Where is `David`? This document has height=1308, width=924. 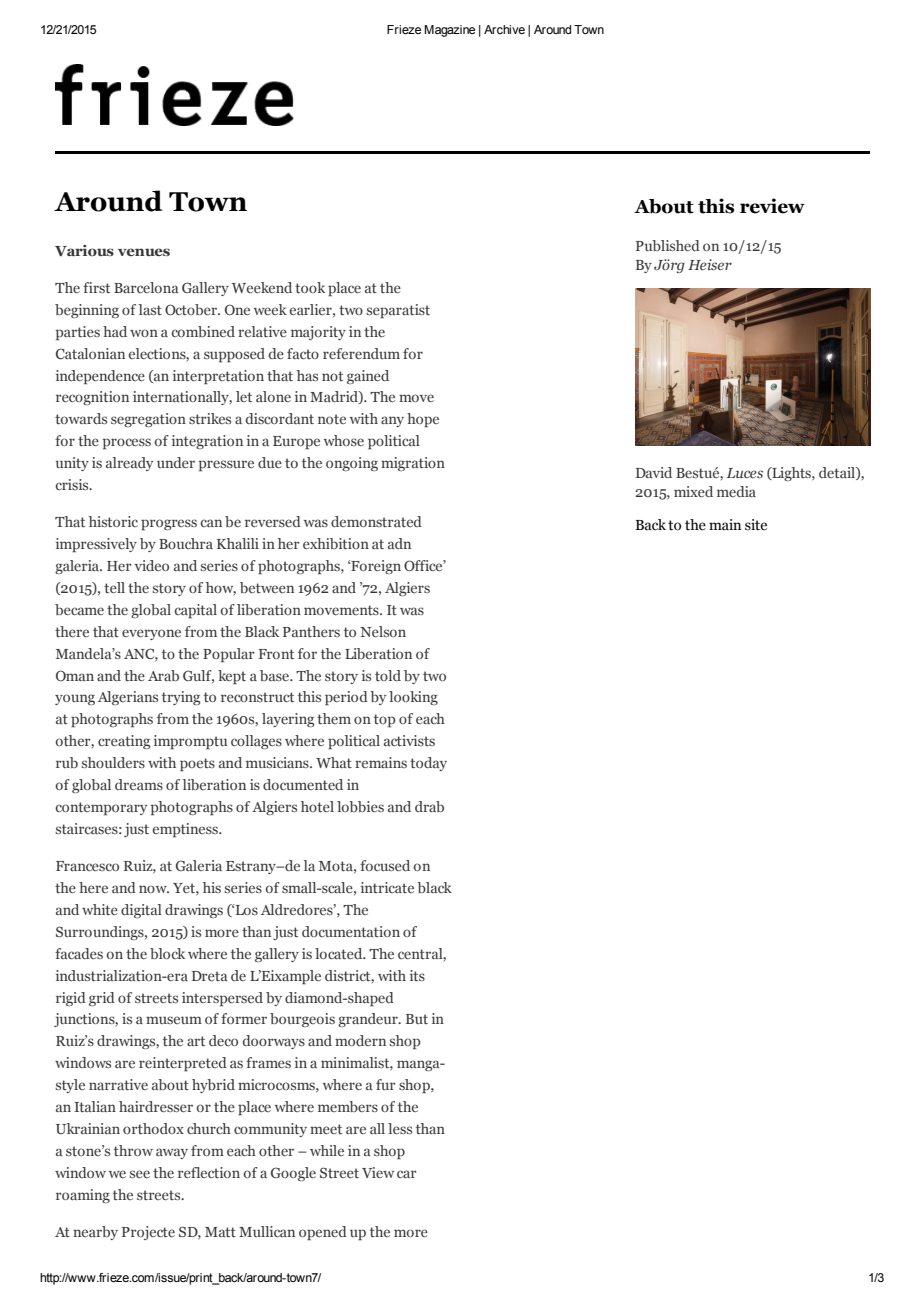
David is located at coordinates (654, 472).
